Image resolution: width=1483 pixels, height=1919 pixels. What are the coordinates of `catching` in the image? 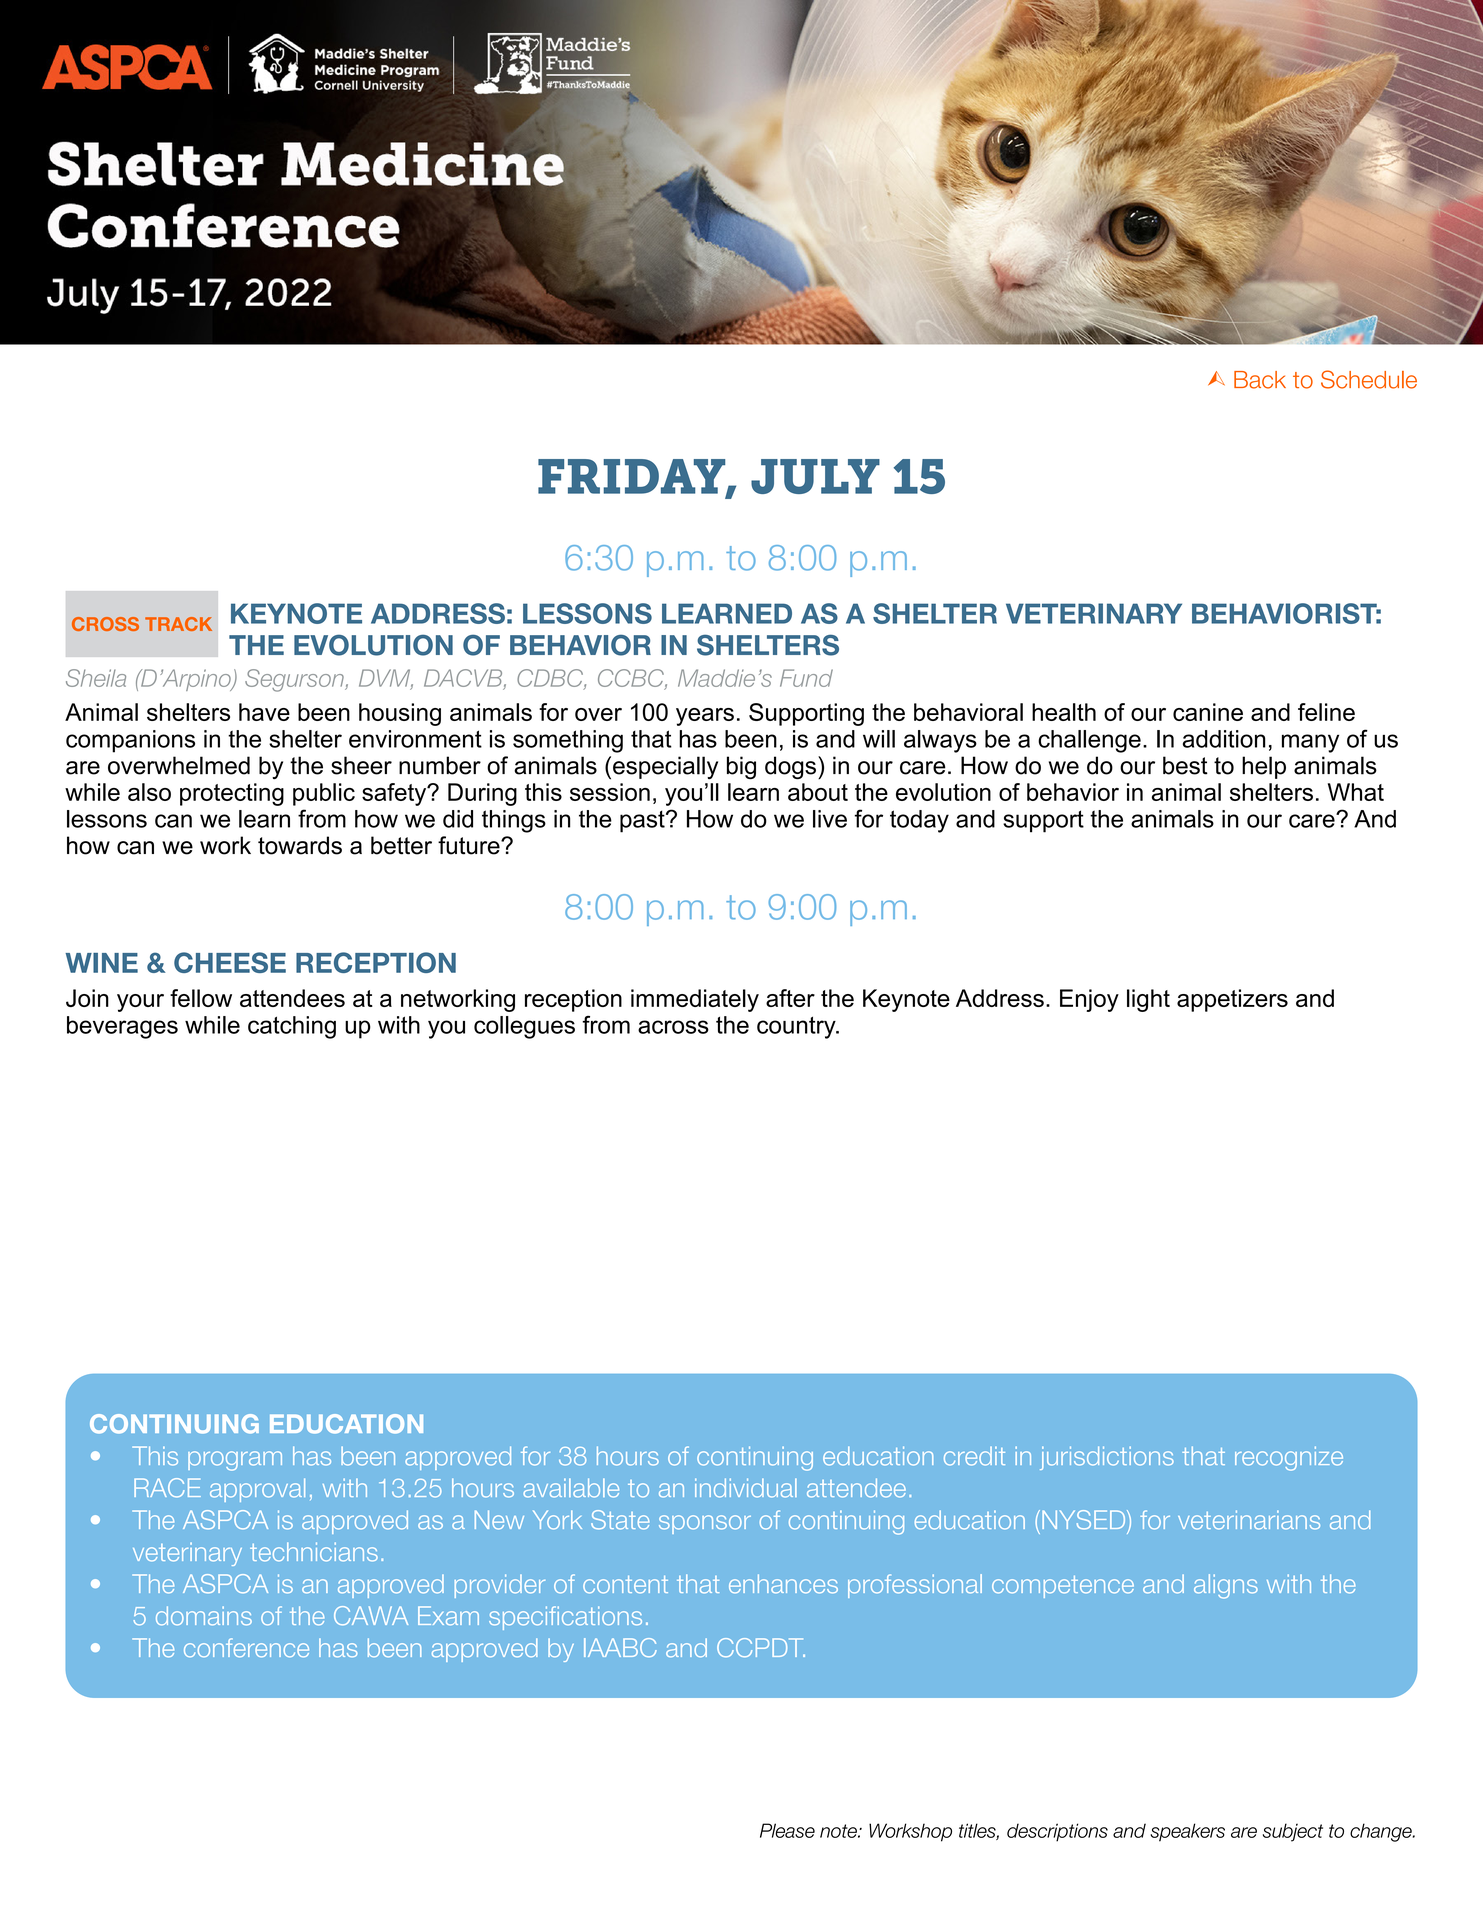 It's located at (292, 1027).
